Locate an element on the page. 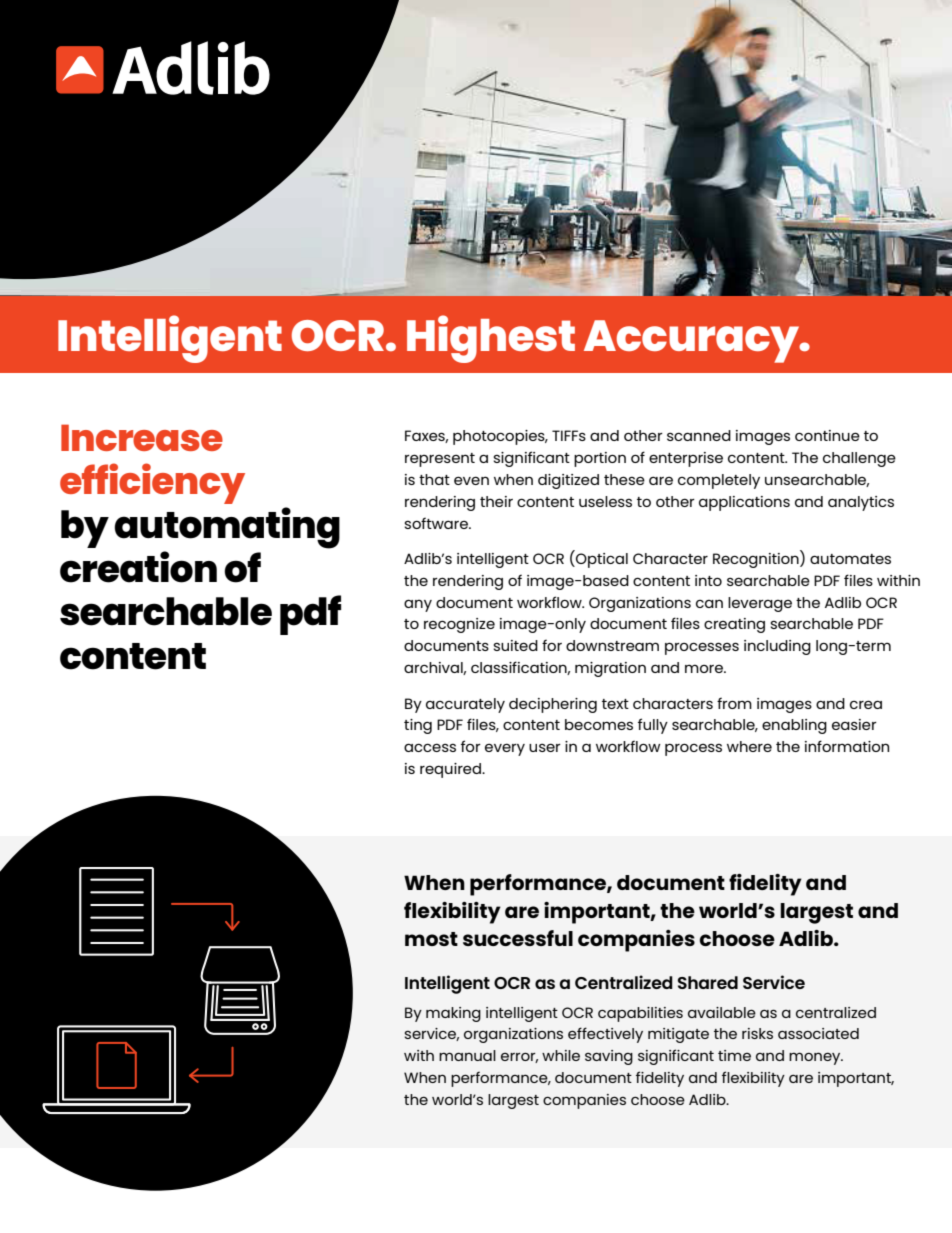  manual is located at coordinates (467, 1055).
